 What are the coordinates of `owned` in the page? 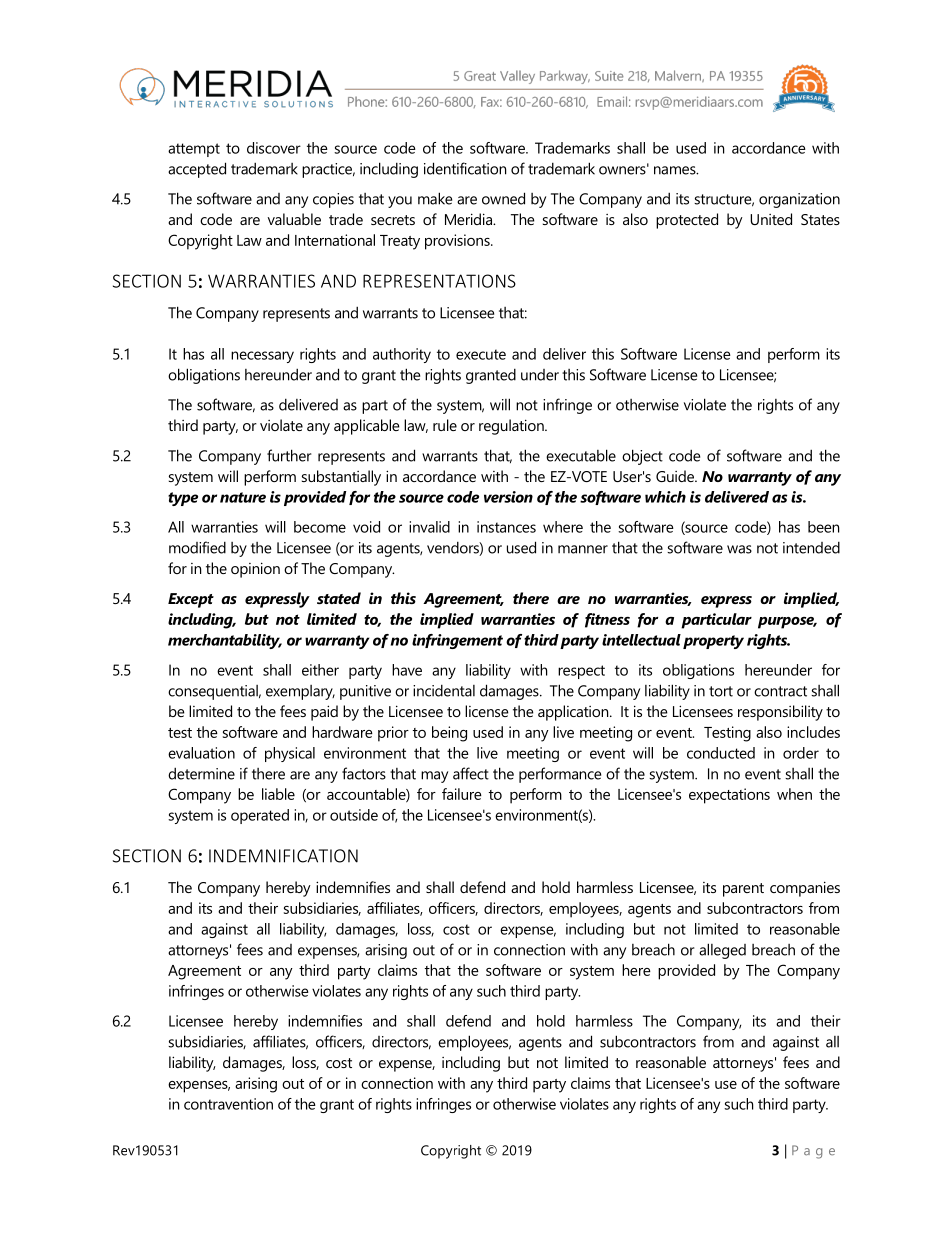 It's located at (503, 198).
